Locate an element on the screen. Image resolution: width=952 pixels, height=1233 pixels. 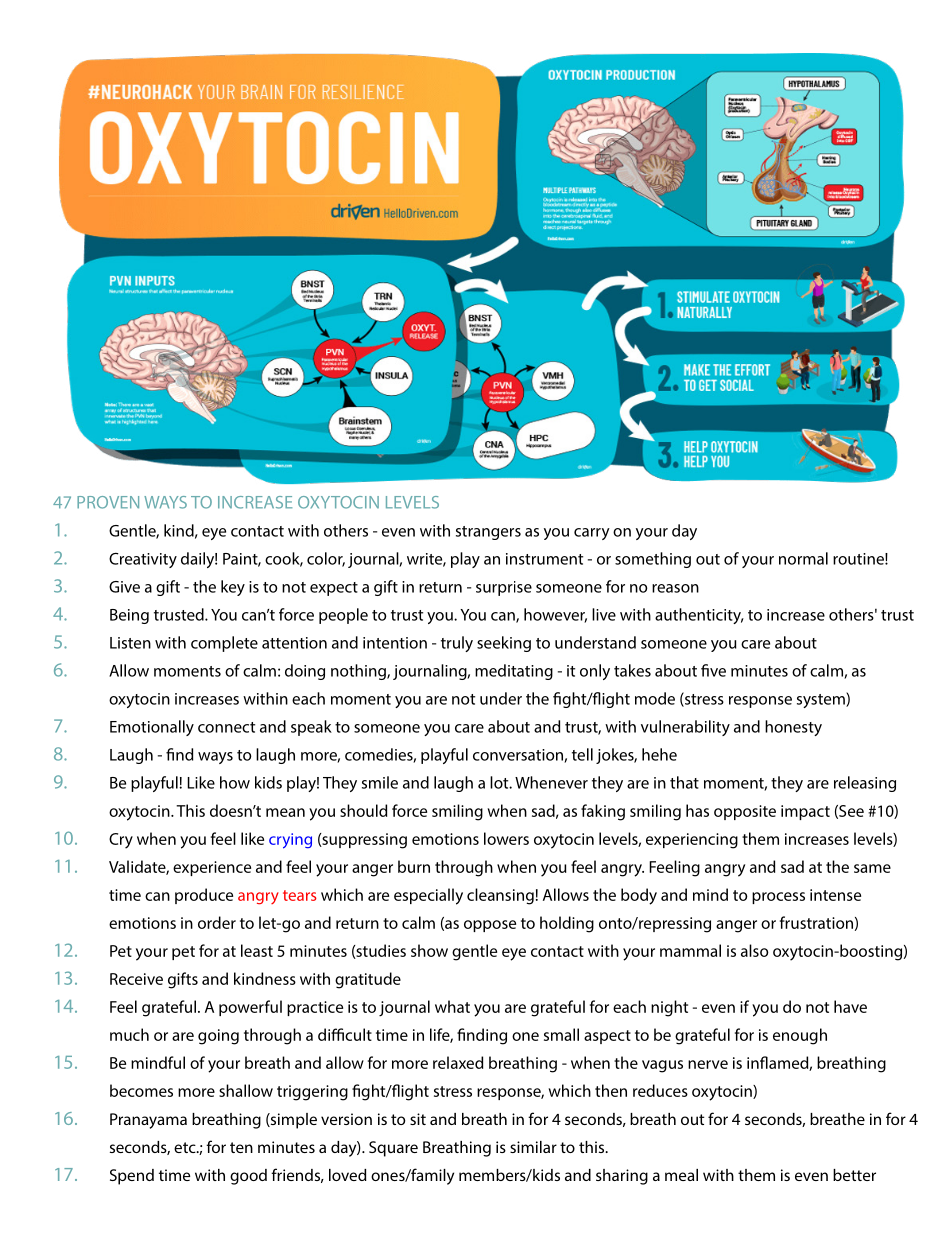
produce is located at coordinates (204, 896).
